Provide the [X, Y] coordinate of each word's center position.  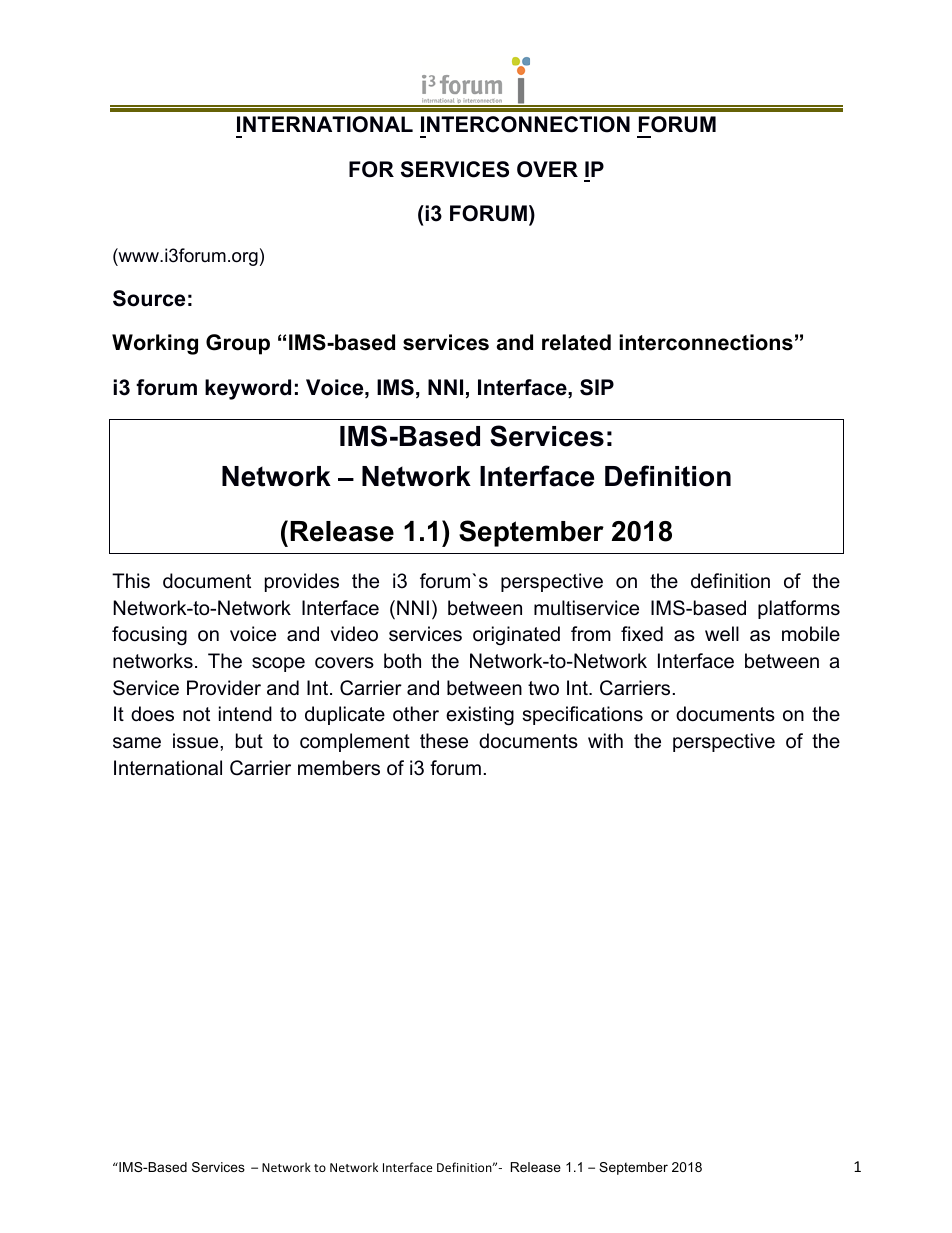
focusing [149, 636]
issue [197, 741]
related [576, 342]
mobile [811, 634]
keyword [248, 389]
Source [149, 298]
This [131, 581]
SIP [597, 387]
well [722, 634]
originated [516, 636]
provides [302, 582]
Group [238, 344]
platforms [799, 609]
